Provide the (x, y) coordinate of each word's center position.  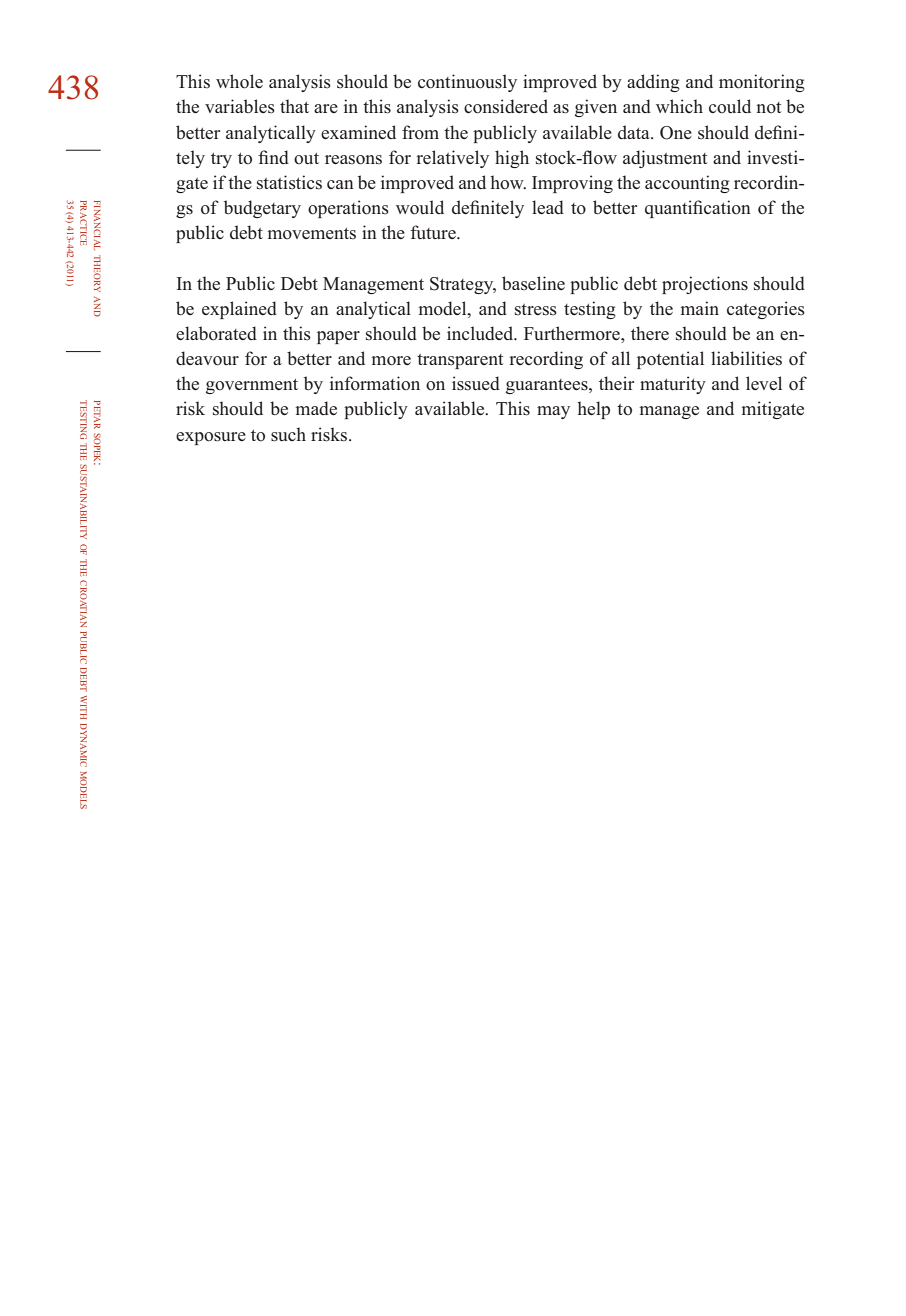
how (508, 182)
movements (312, 234)
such (288, 434)
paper (338, 337)
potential (670, 360)
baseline (533, 283)
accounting (687, 184)
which (679, 106)
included (481, 333)
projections (705, 285)
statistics (289, 182)
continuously (467, 83)
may (553, 412)
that (294, 106)
